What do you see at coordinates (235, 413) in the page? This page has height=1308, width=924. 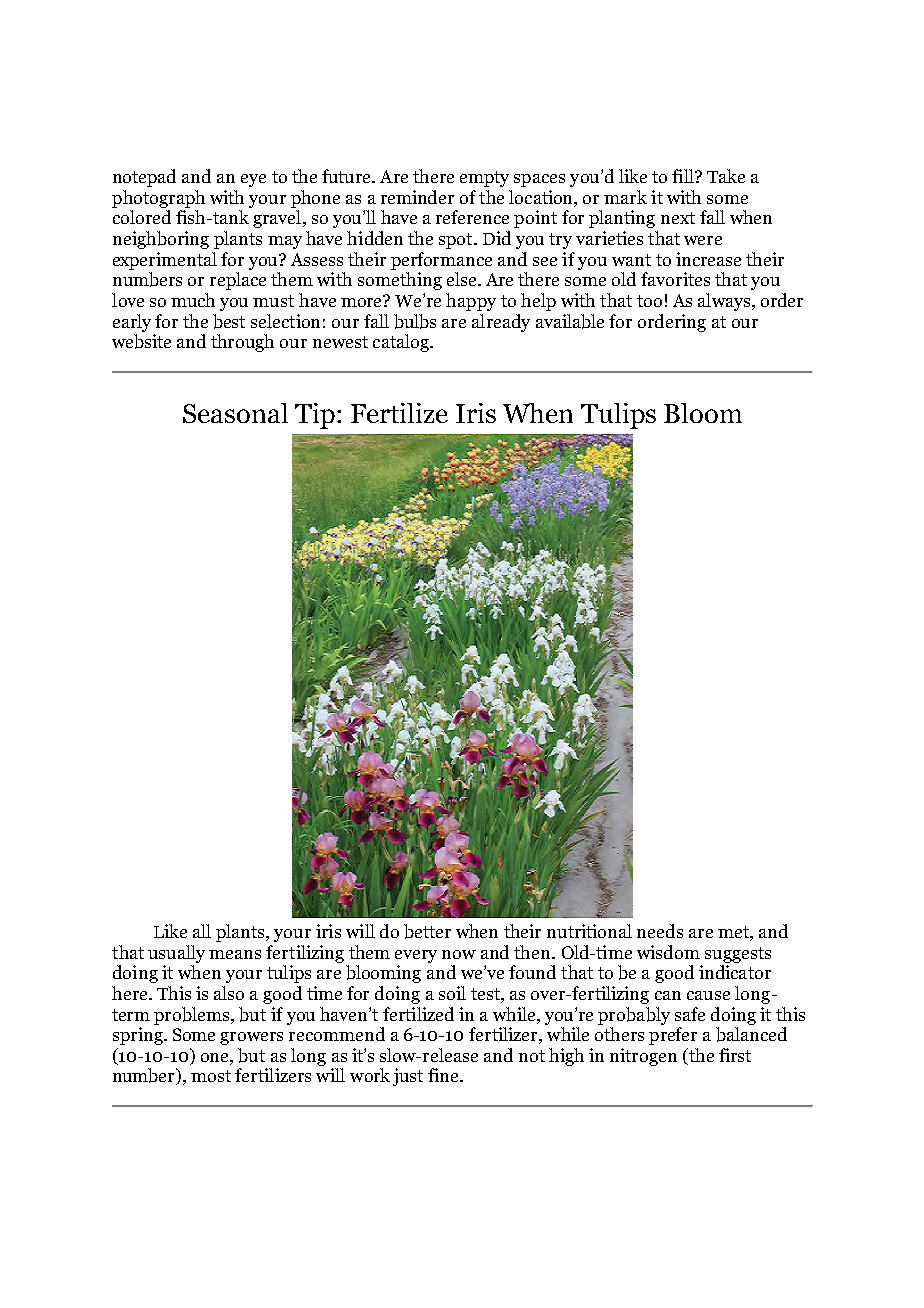 I see `Seasonal` at bounding box center [235, 413].
